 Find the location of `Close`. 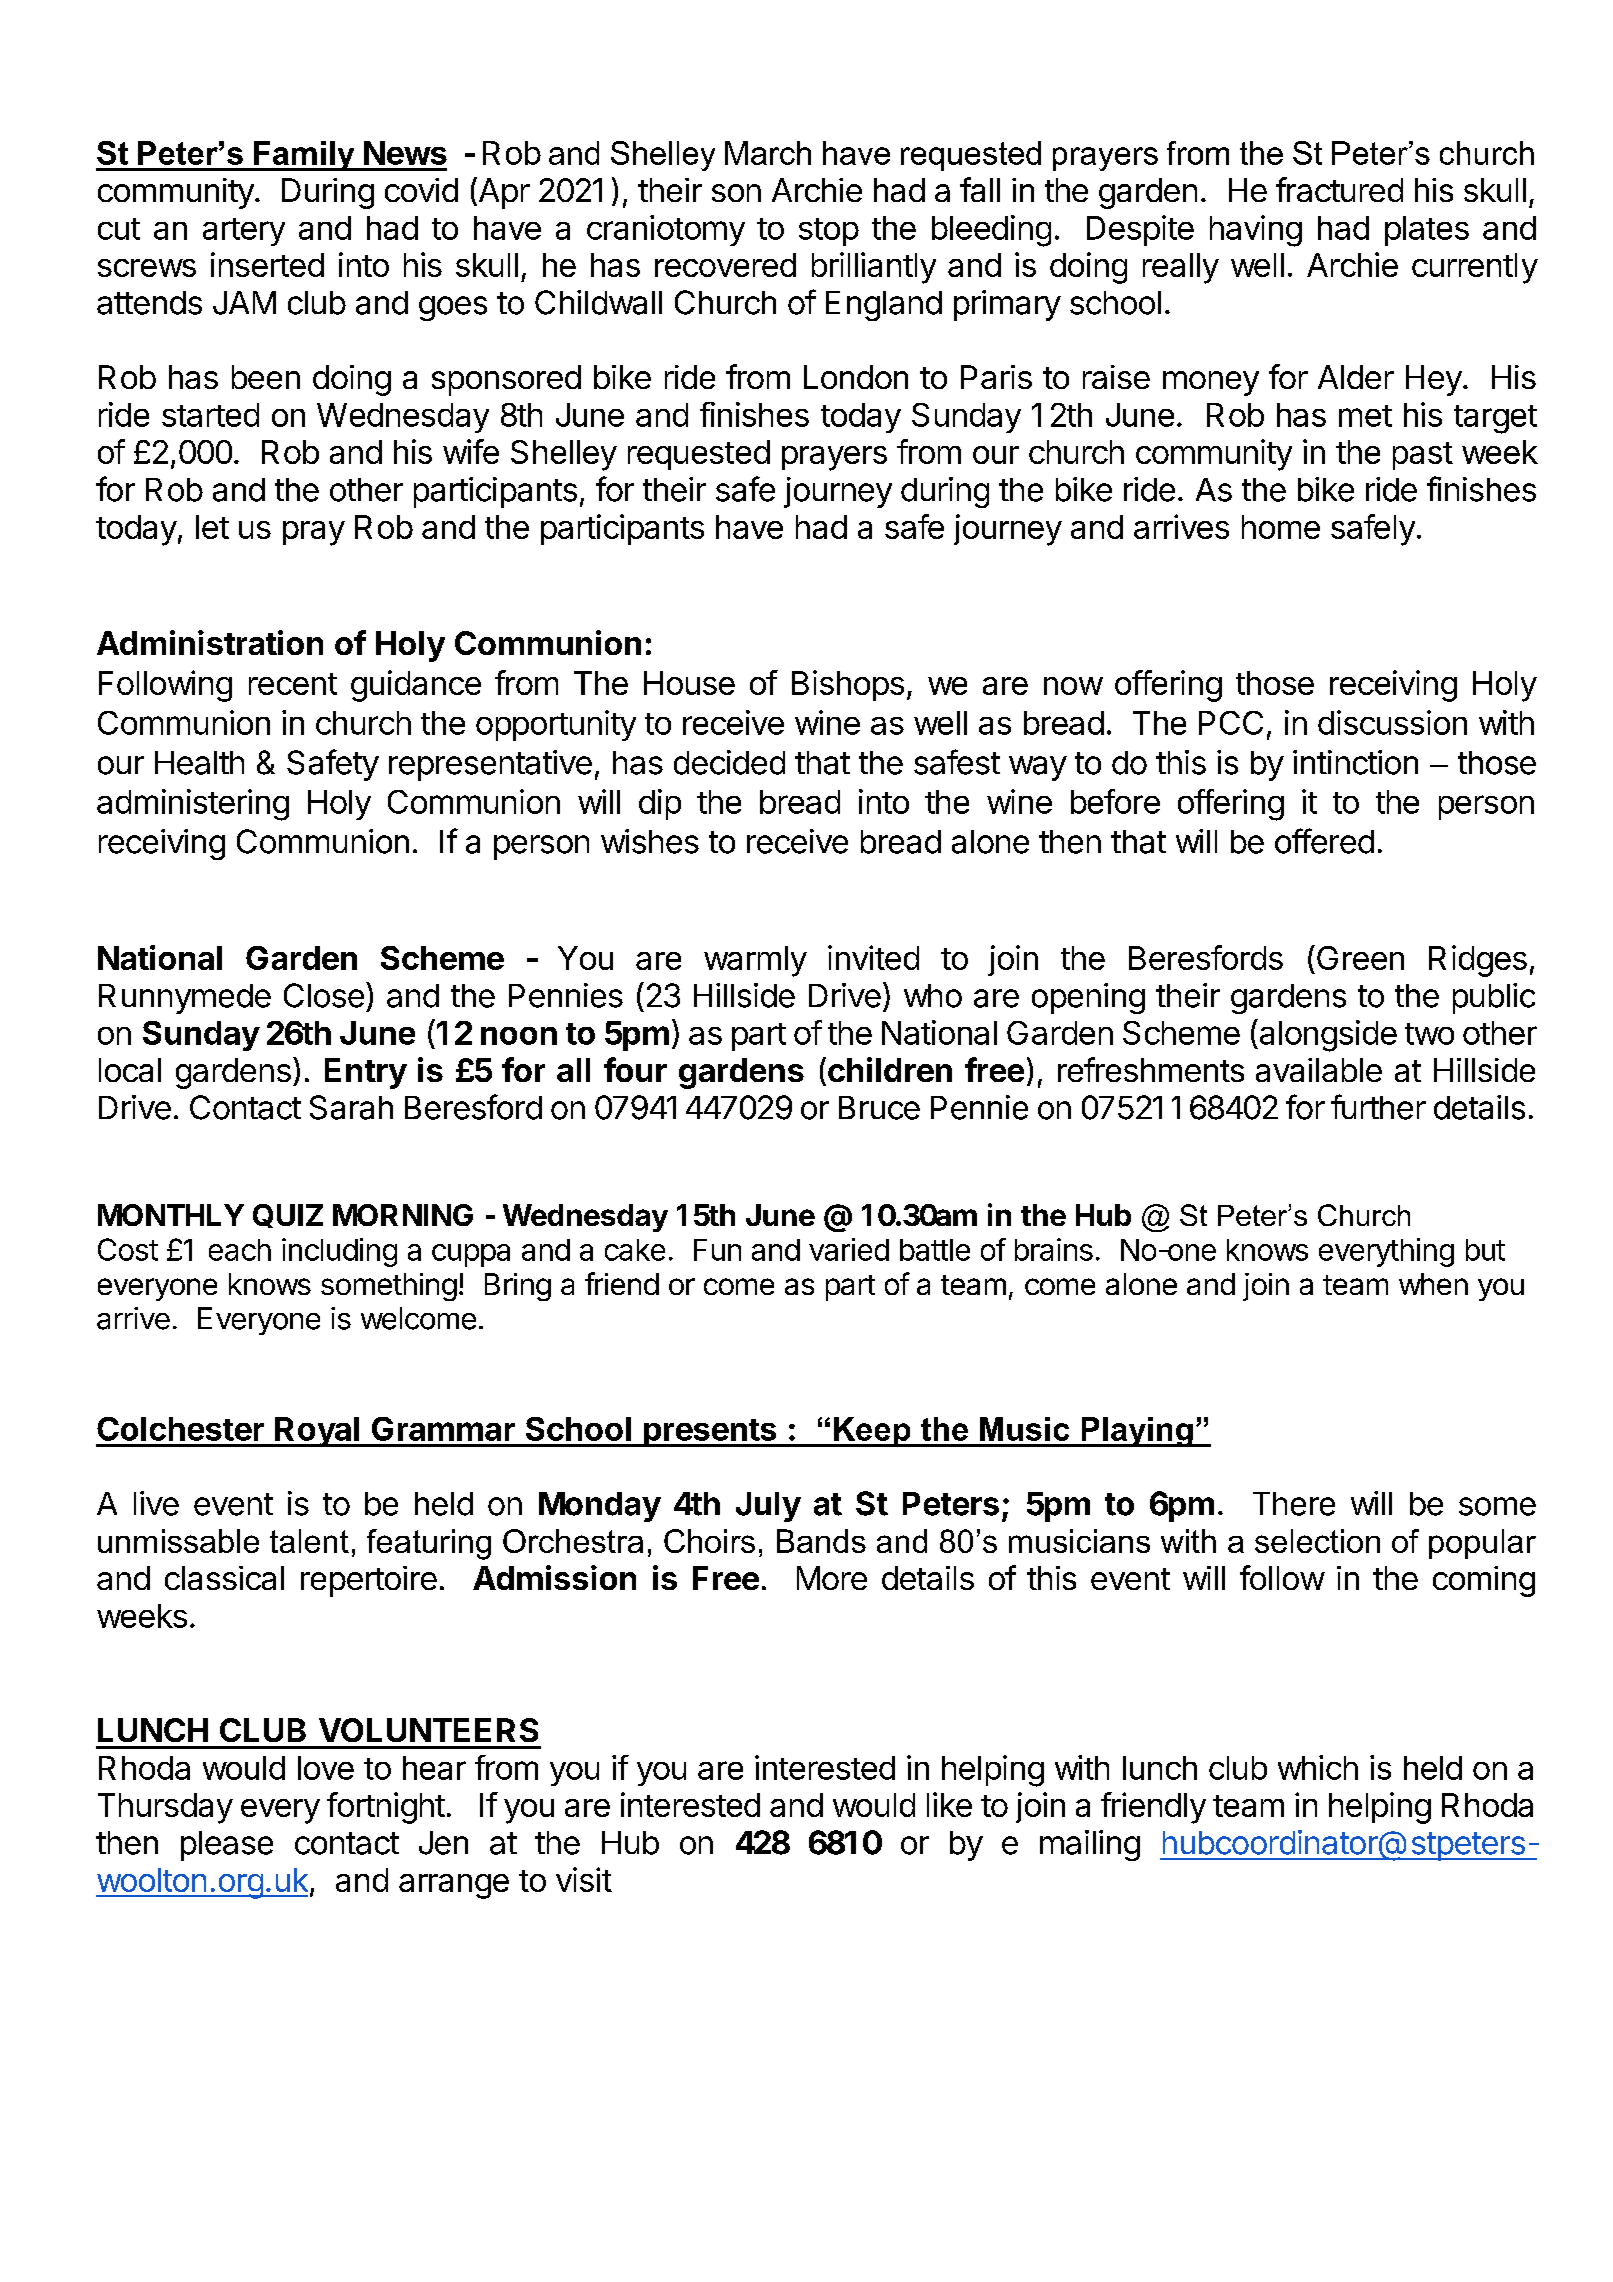

Close is located at coordinates (324, 995).
